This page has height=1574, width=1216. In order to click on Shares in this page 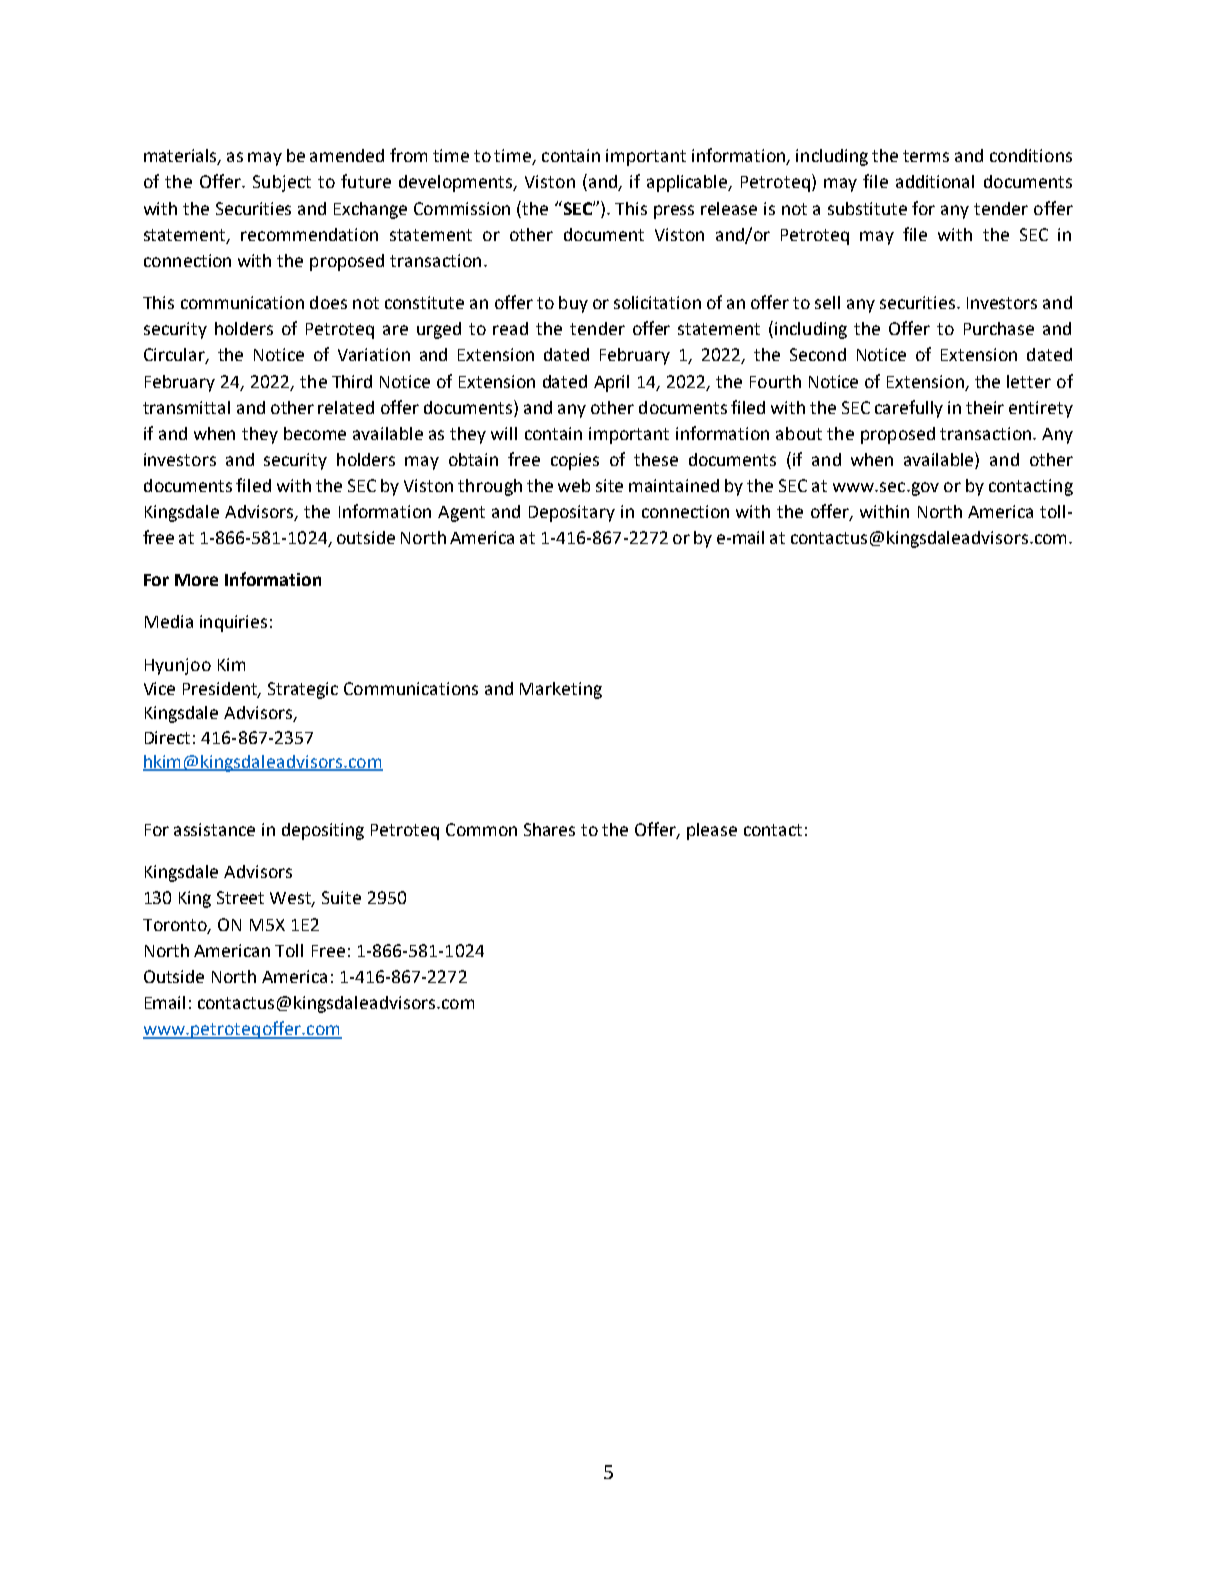, I will do `click(549, 829)`.
